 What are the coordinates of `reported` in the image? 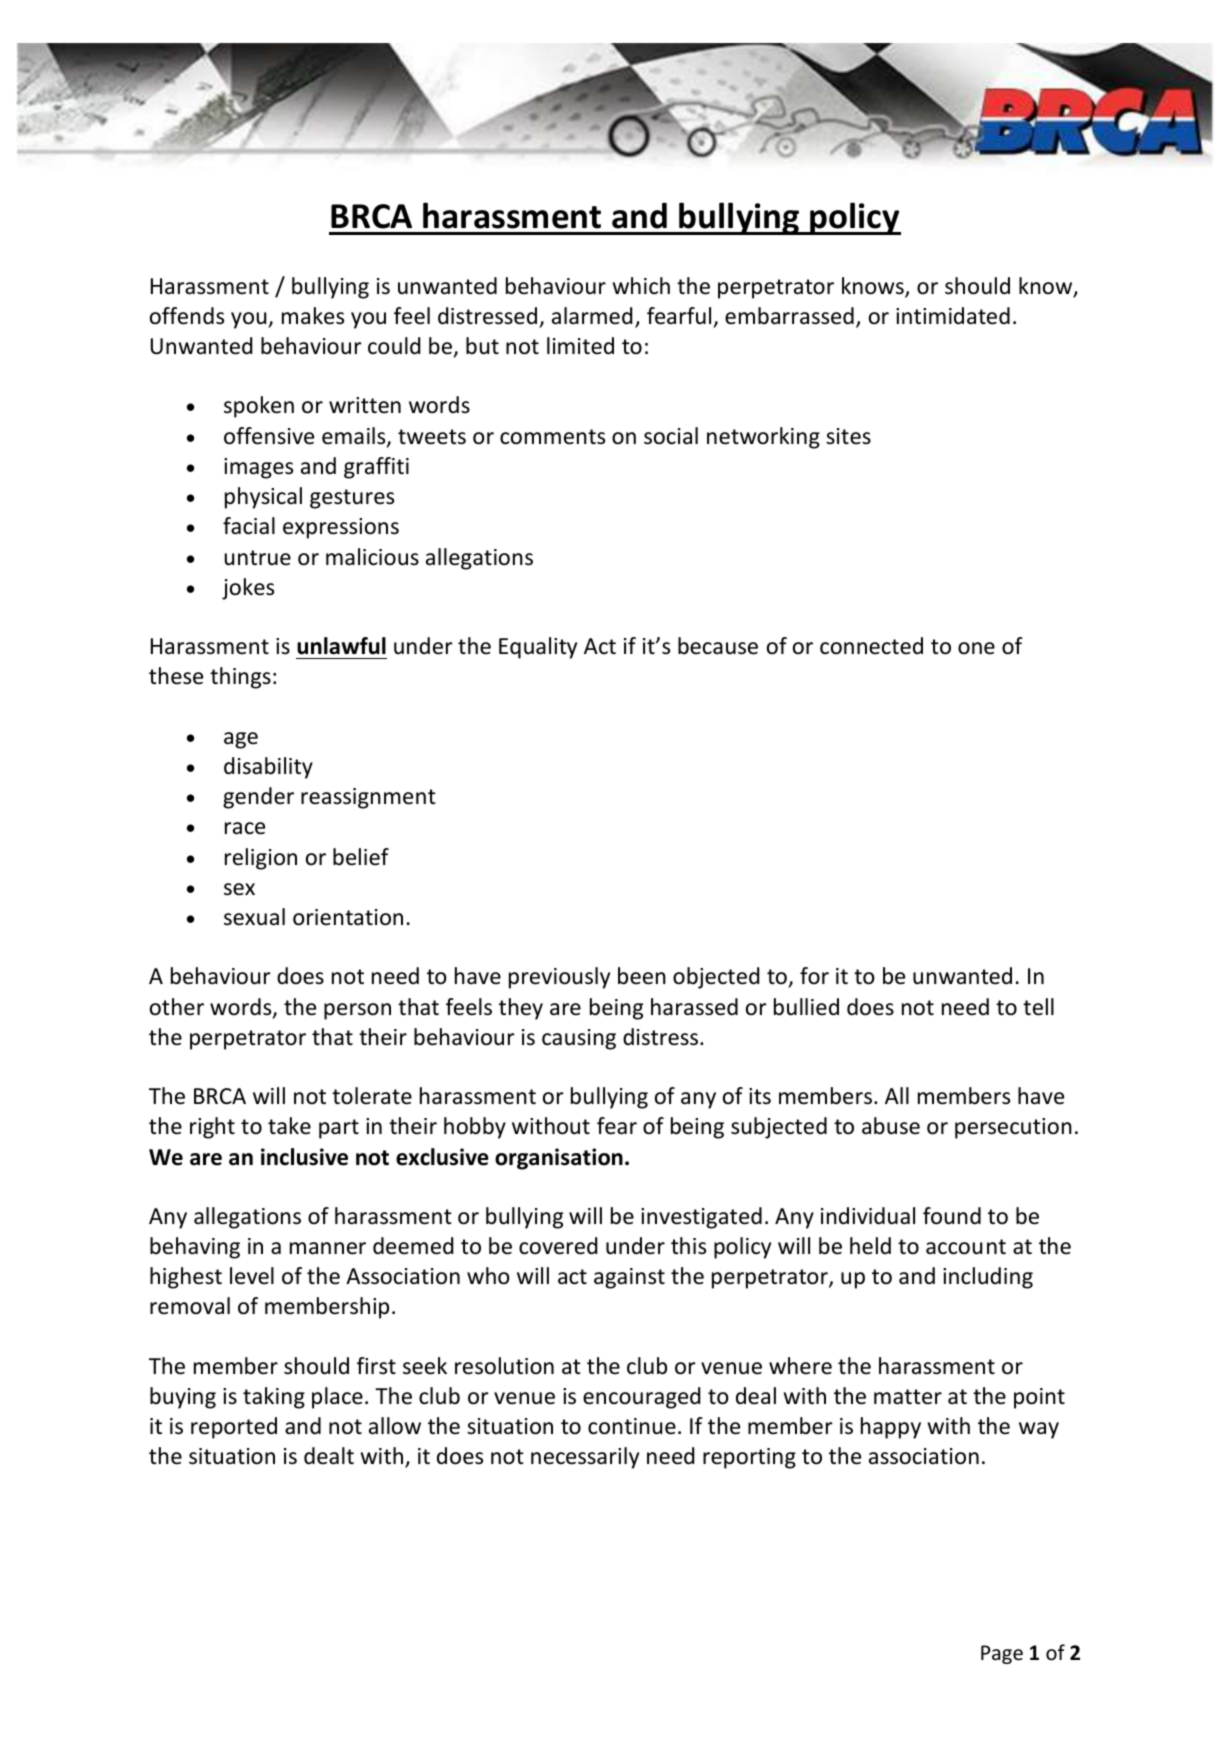 It's located at (234, 1428).
